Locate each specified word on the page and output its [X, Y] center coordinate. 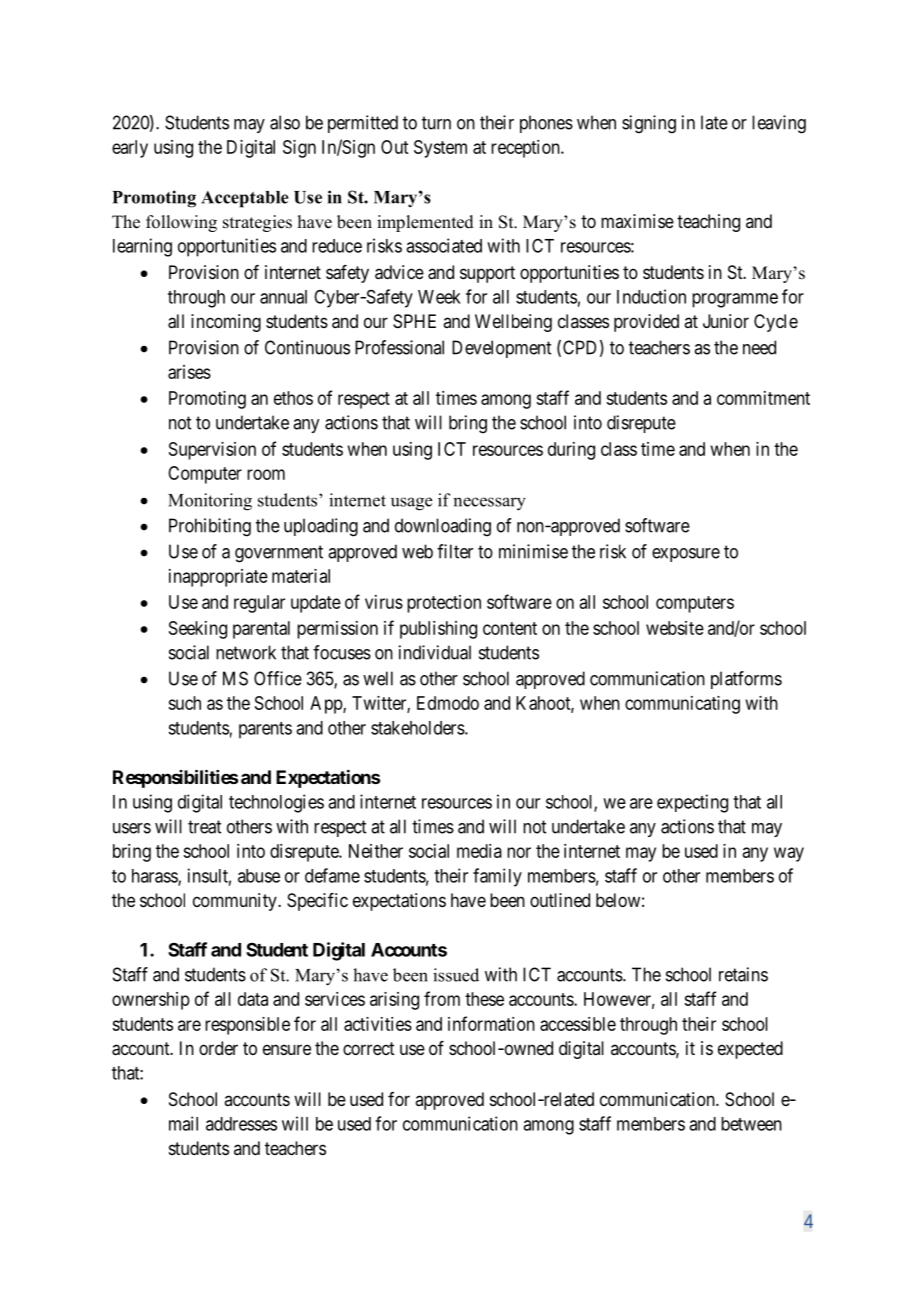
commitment [763, 398]
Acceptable [245, 199]
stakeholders [418, 728]
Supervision [212, 451]
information [491, 1023]
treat [204, 827]
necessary [489, 504]
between [751, 1124]
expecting [692, 803]
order [218, 1048]
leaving [779, 124]
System [440, 149]
